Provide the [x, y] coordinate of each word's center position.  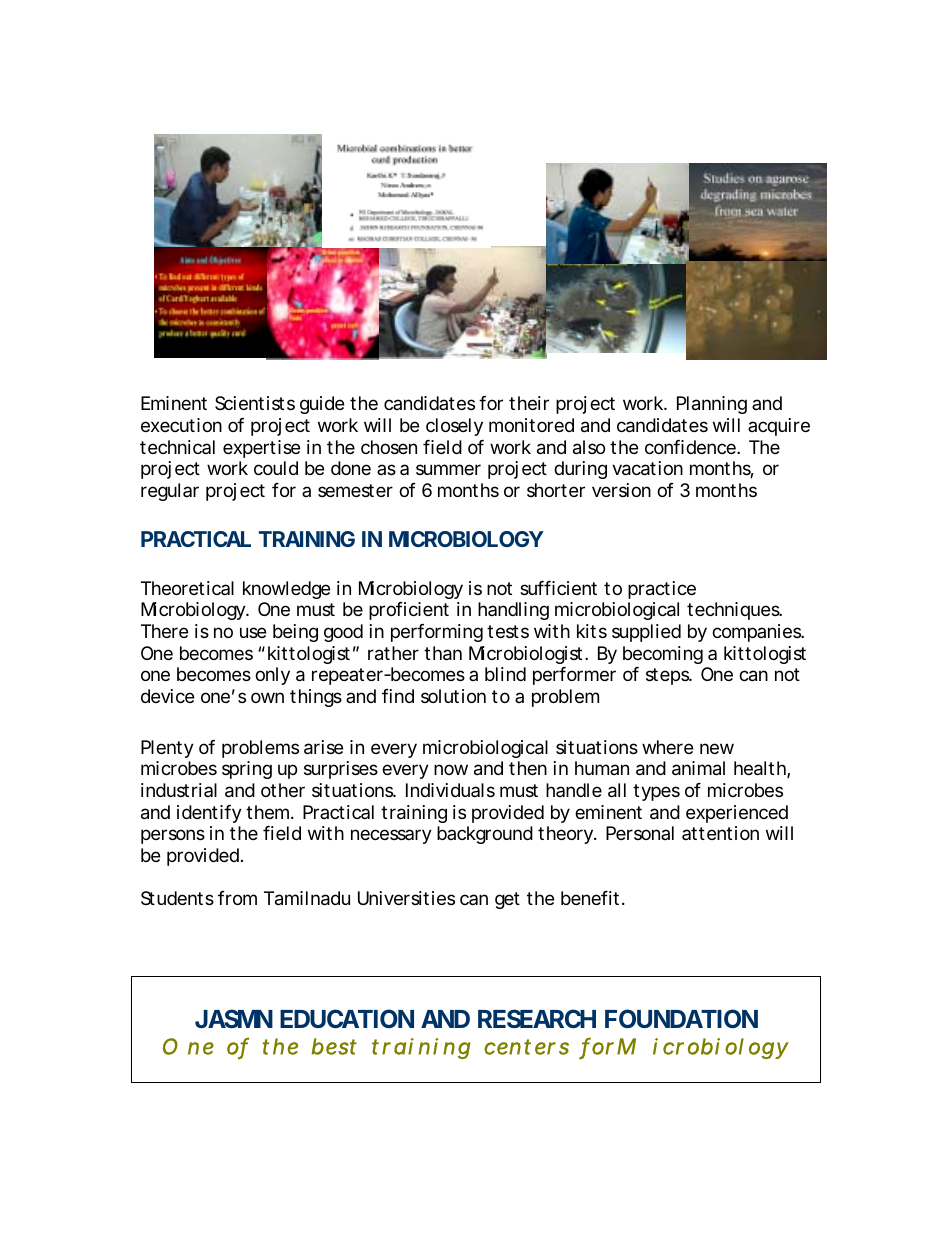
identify [209, 814]
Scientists [255, 403]
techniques [734, 611]
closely [454, 427]
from [237, 898]
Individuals [450, 790]
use [253, 632]
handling [513, 611]
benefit [592, 898]
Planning [712, 405]
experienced [737, 814]
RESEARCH [537, 1018]
